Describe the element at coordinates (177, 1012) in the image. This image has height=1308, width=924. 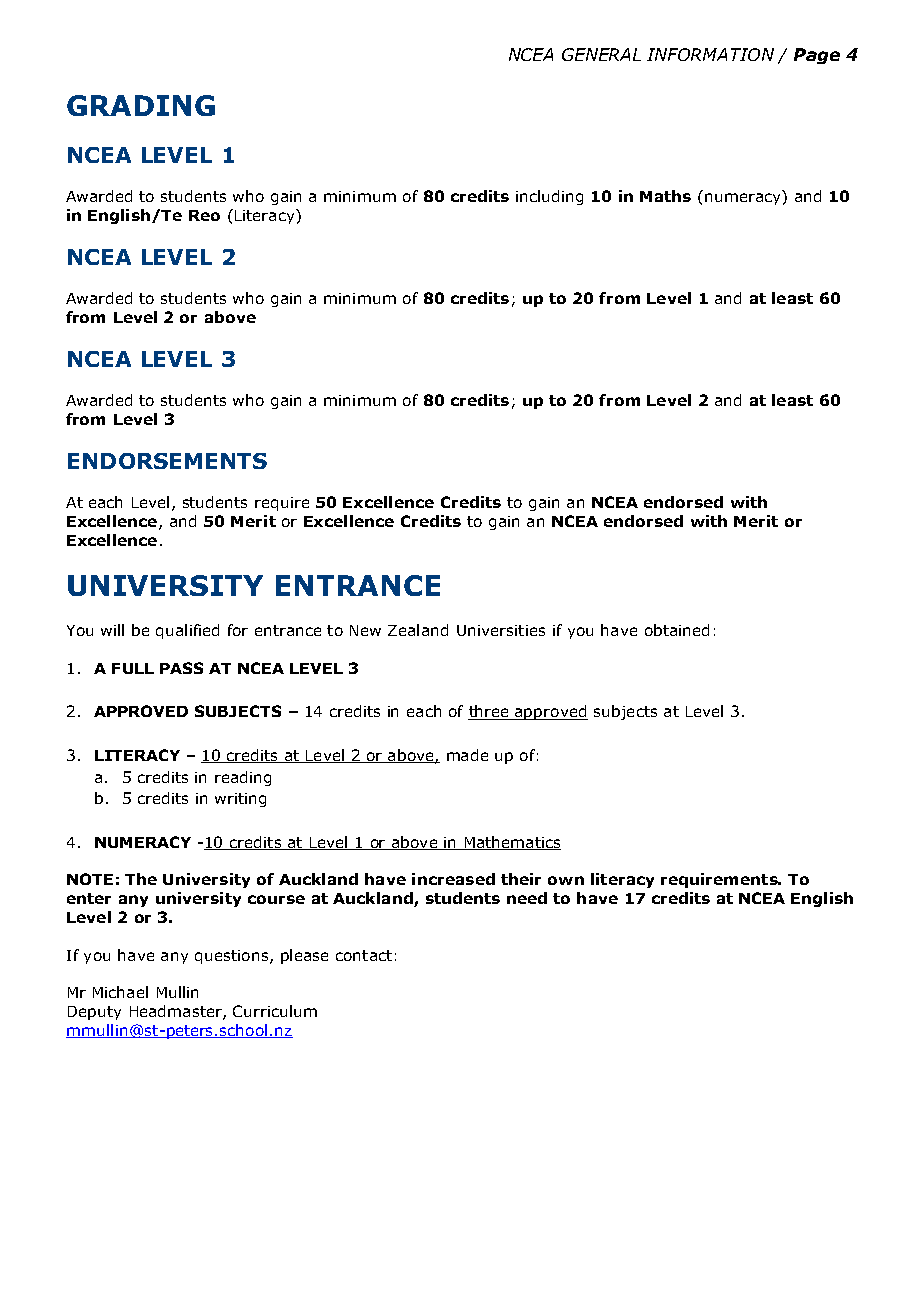
I see `Headmaster` at that location.
